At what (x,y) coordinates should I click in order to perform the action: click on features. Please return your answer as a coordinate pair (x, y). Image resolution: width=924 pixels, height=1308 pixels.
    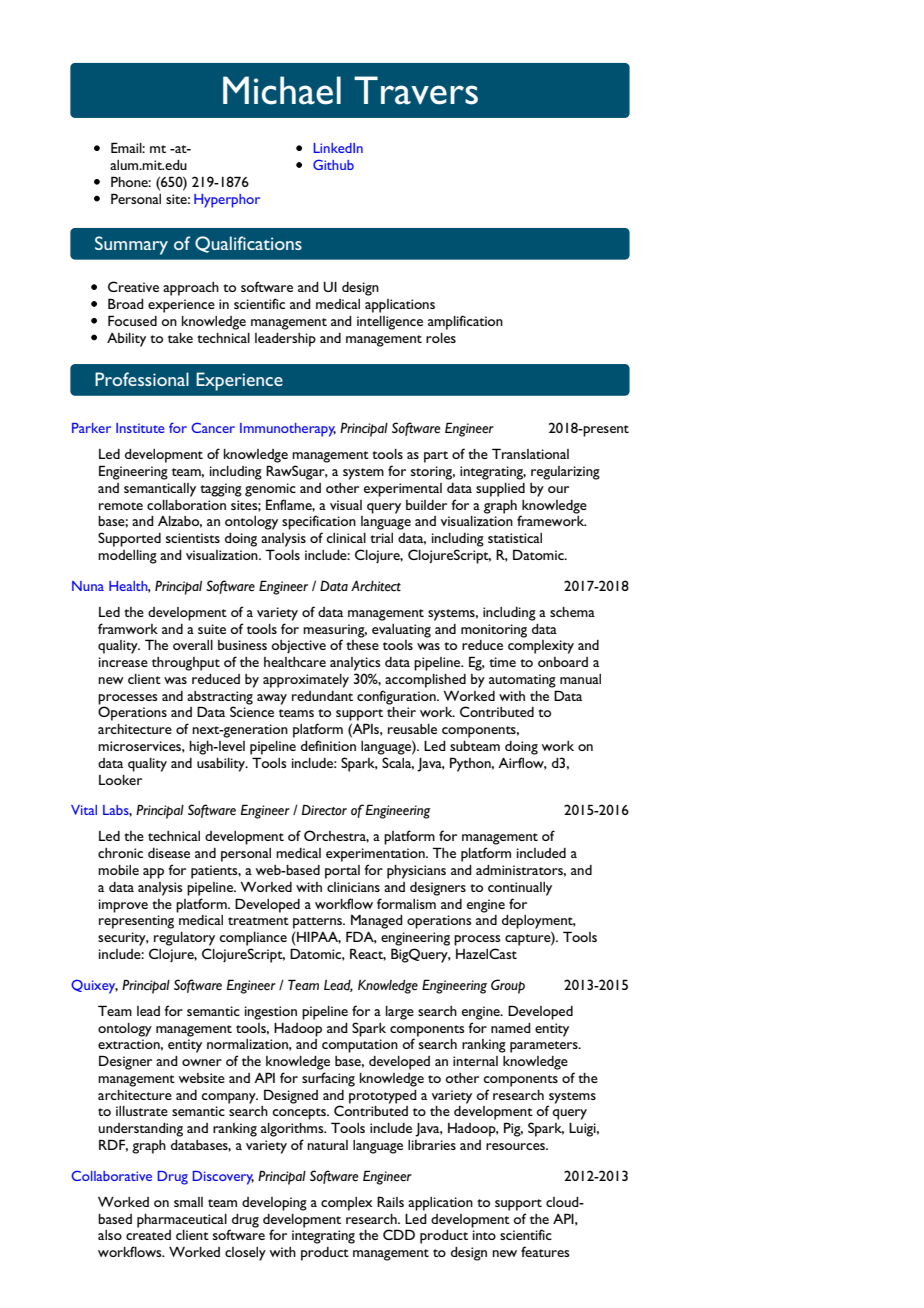
    Looking at the image, I should click on (545, 1251).
